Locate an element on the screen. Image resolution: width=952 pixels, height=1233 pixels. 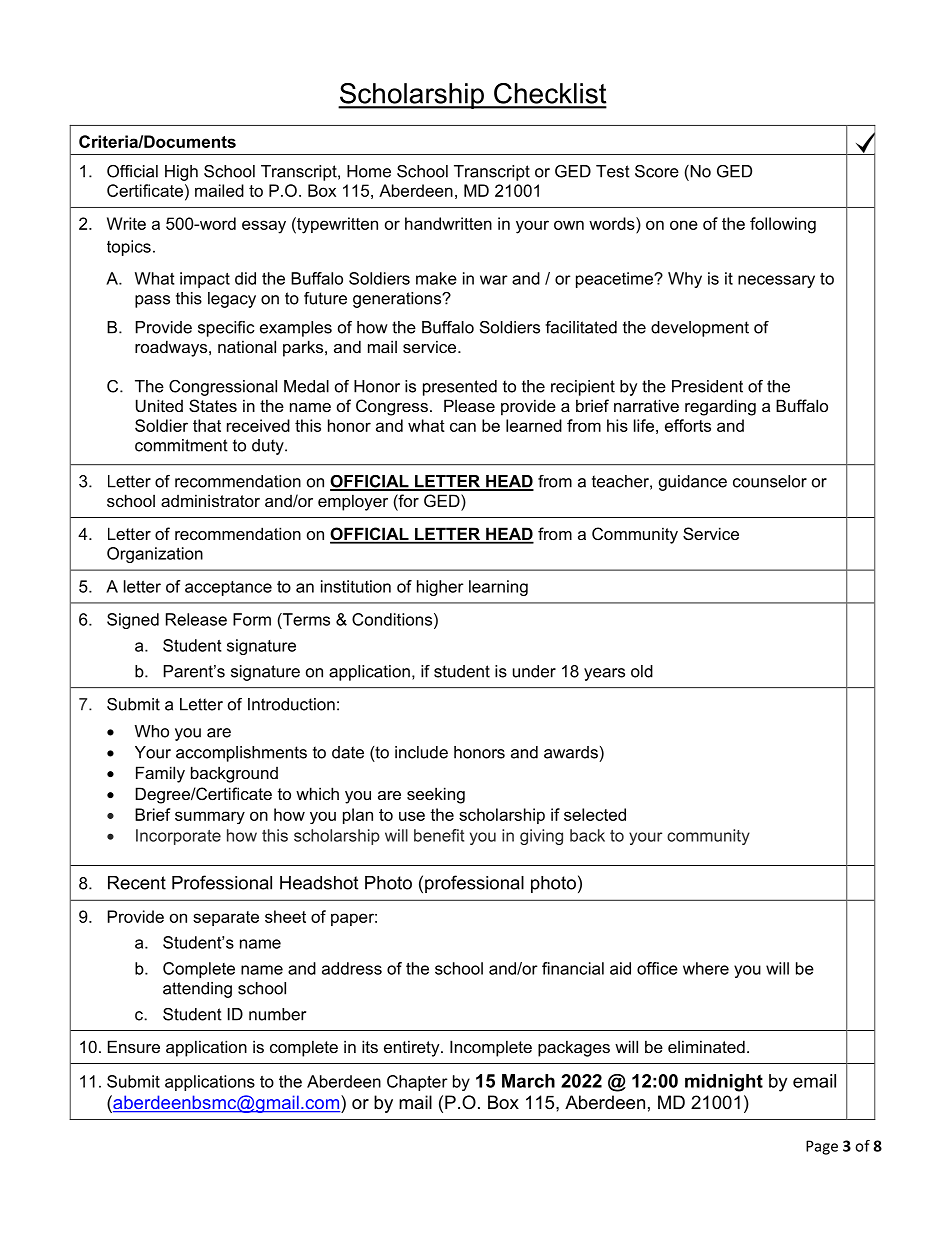
summary is located at coordinates (210, 817).
